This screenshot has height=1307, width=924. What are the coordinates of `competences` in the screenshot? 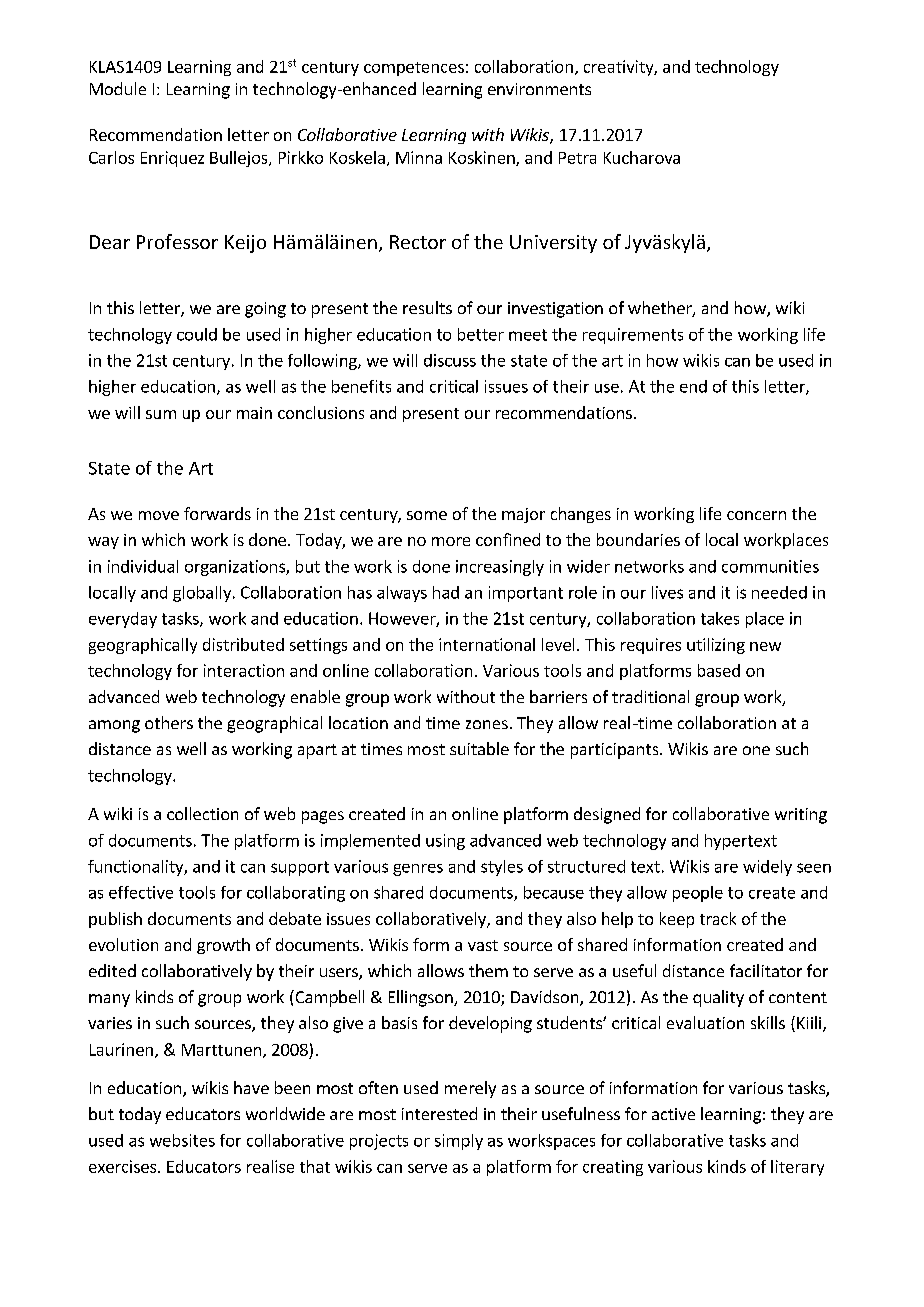 It's located at (414, 69).
